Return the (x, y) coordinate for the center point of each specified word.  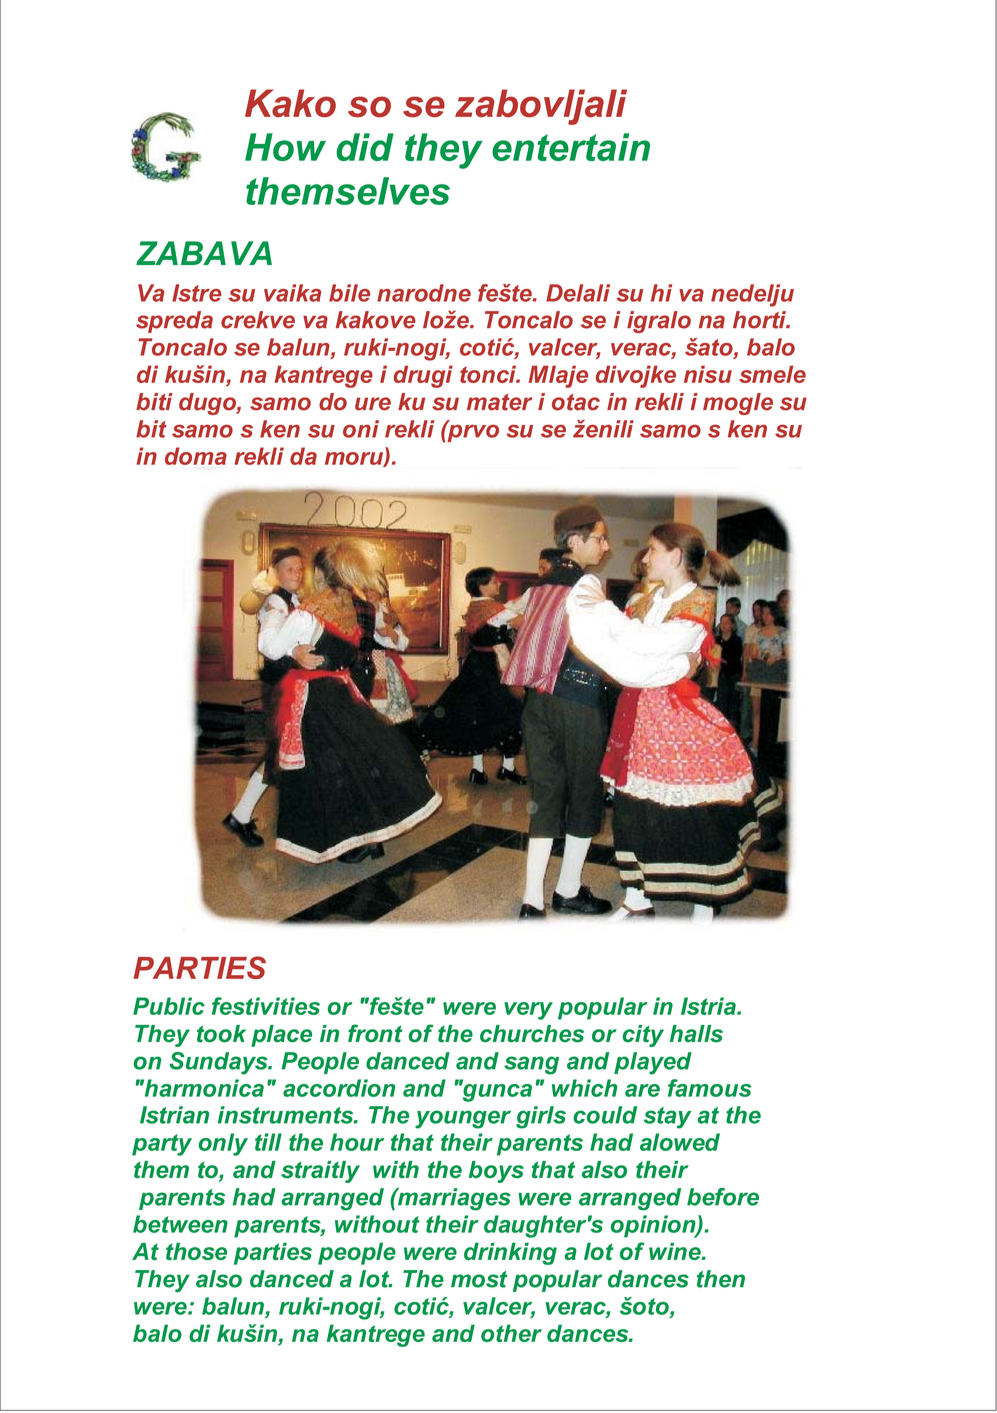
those (196, 1251)
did (365, 147)
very (528, 1011)
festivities (266, 1006)
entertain (571, 147)
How (285, 147)
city (643, 1036)
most (479, 1279)
